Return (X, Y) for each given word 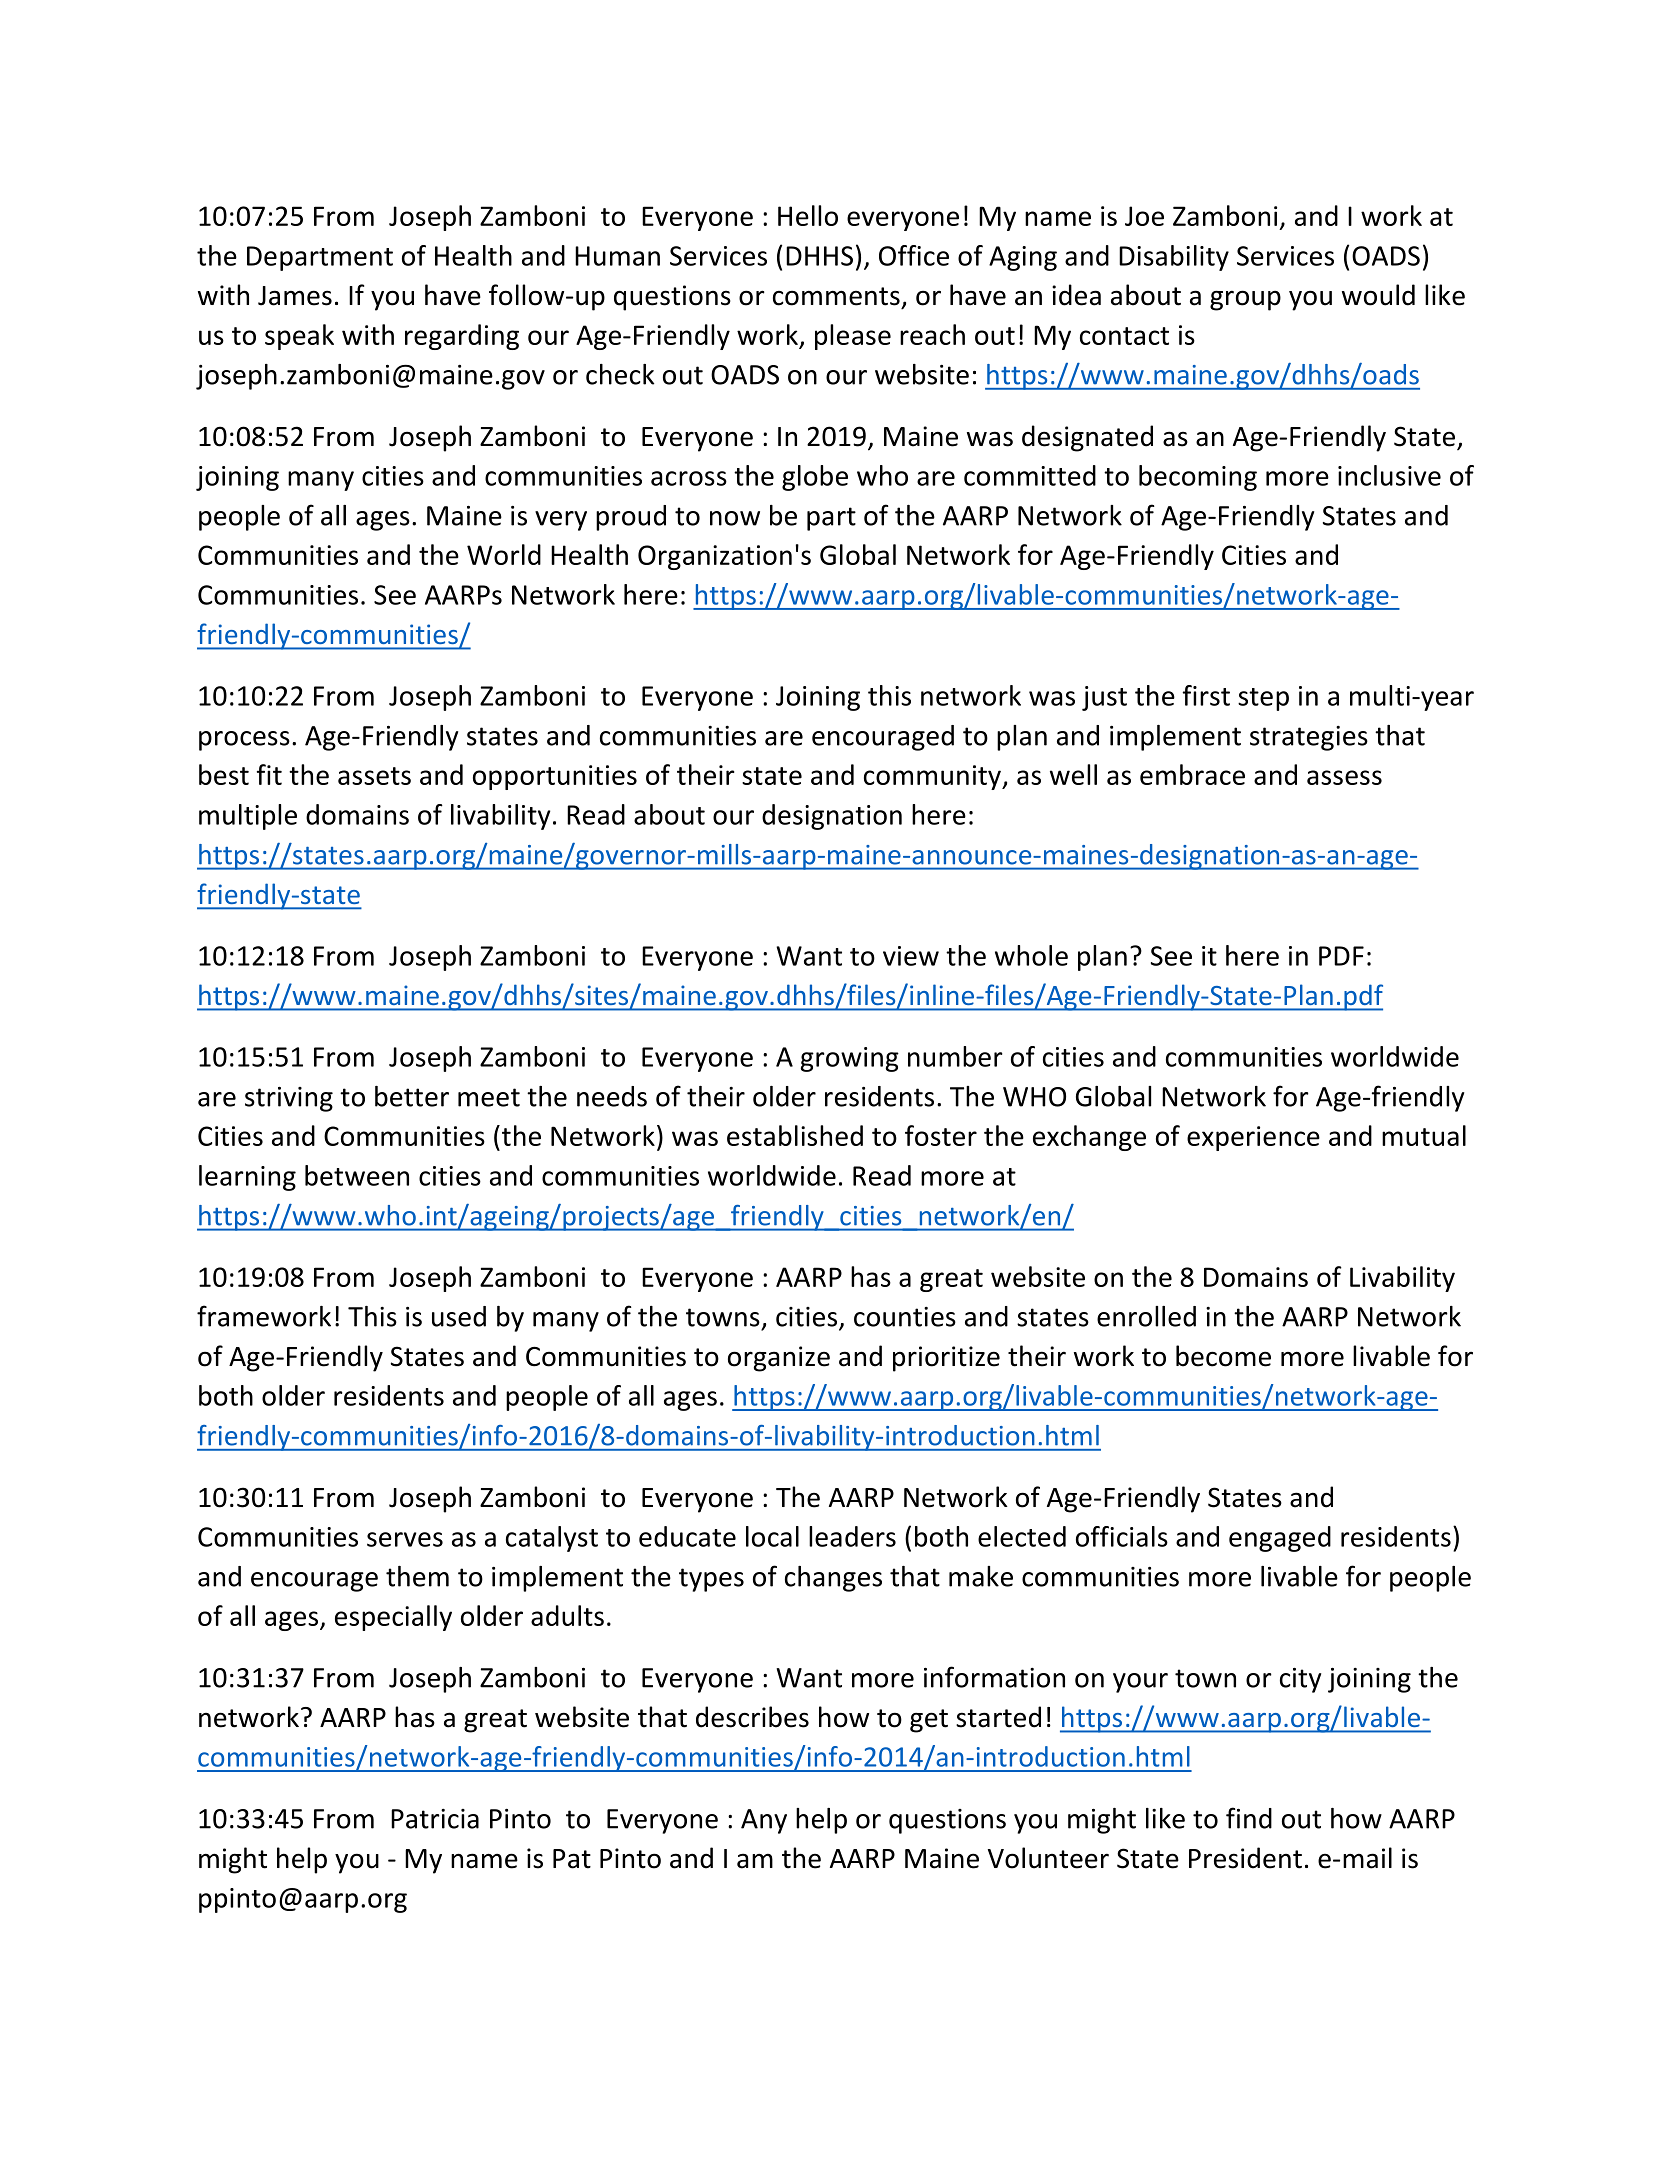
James (295, 296)
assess (1344, 777)
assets (374, 776)
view (911, 956)
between (357, 1175)
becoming (1198, 478)
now (735, 518)
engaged (1280, 1539)
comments (836, 296)
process (244, 741)
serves (405, 1539)
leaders (852, 1536)
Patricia (435, 1819)
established (795, 1135)
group (1245, 300)
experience (1253, 1138)
